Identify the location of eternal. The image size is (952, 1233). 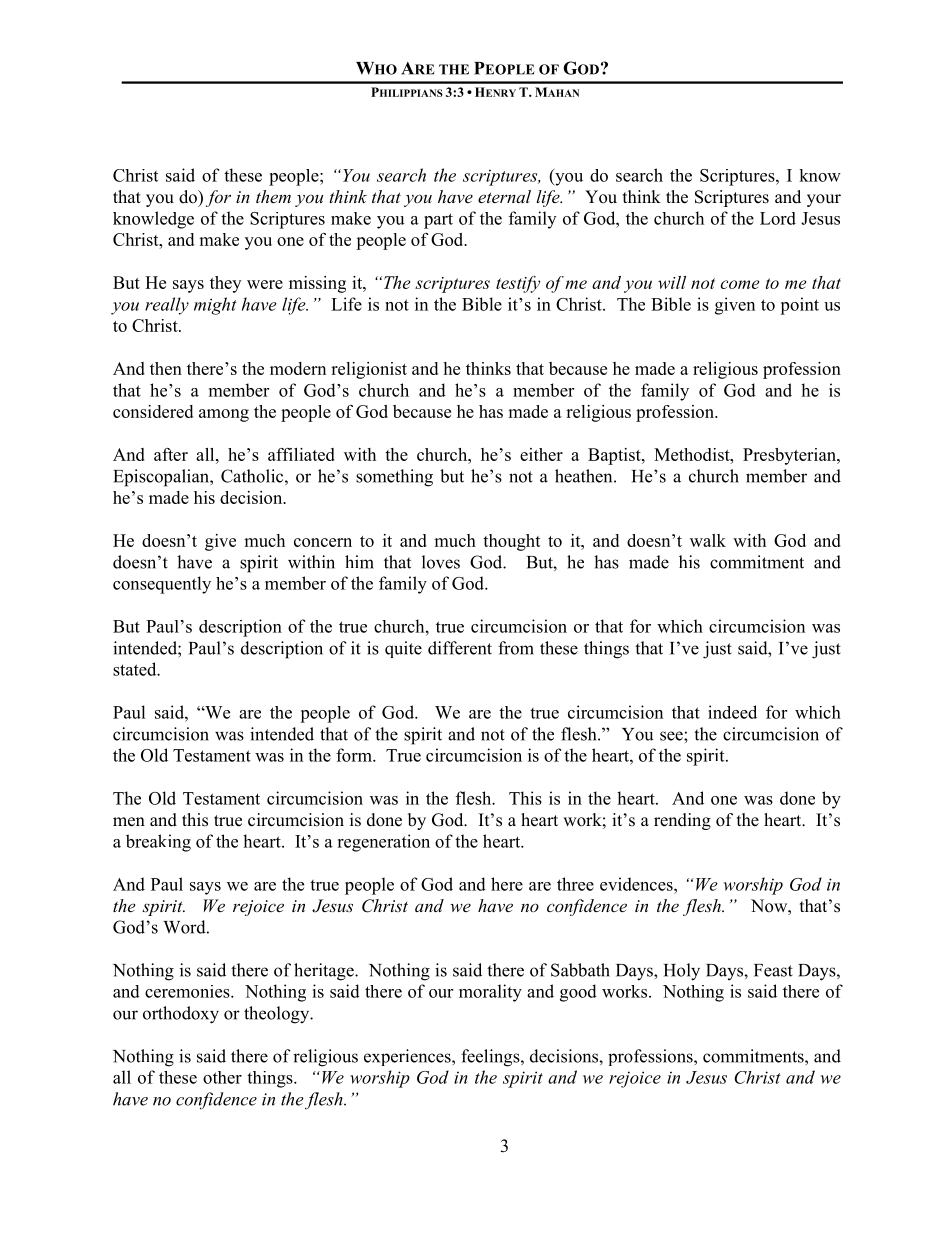
(504, 196).
